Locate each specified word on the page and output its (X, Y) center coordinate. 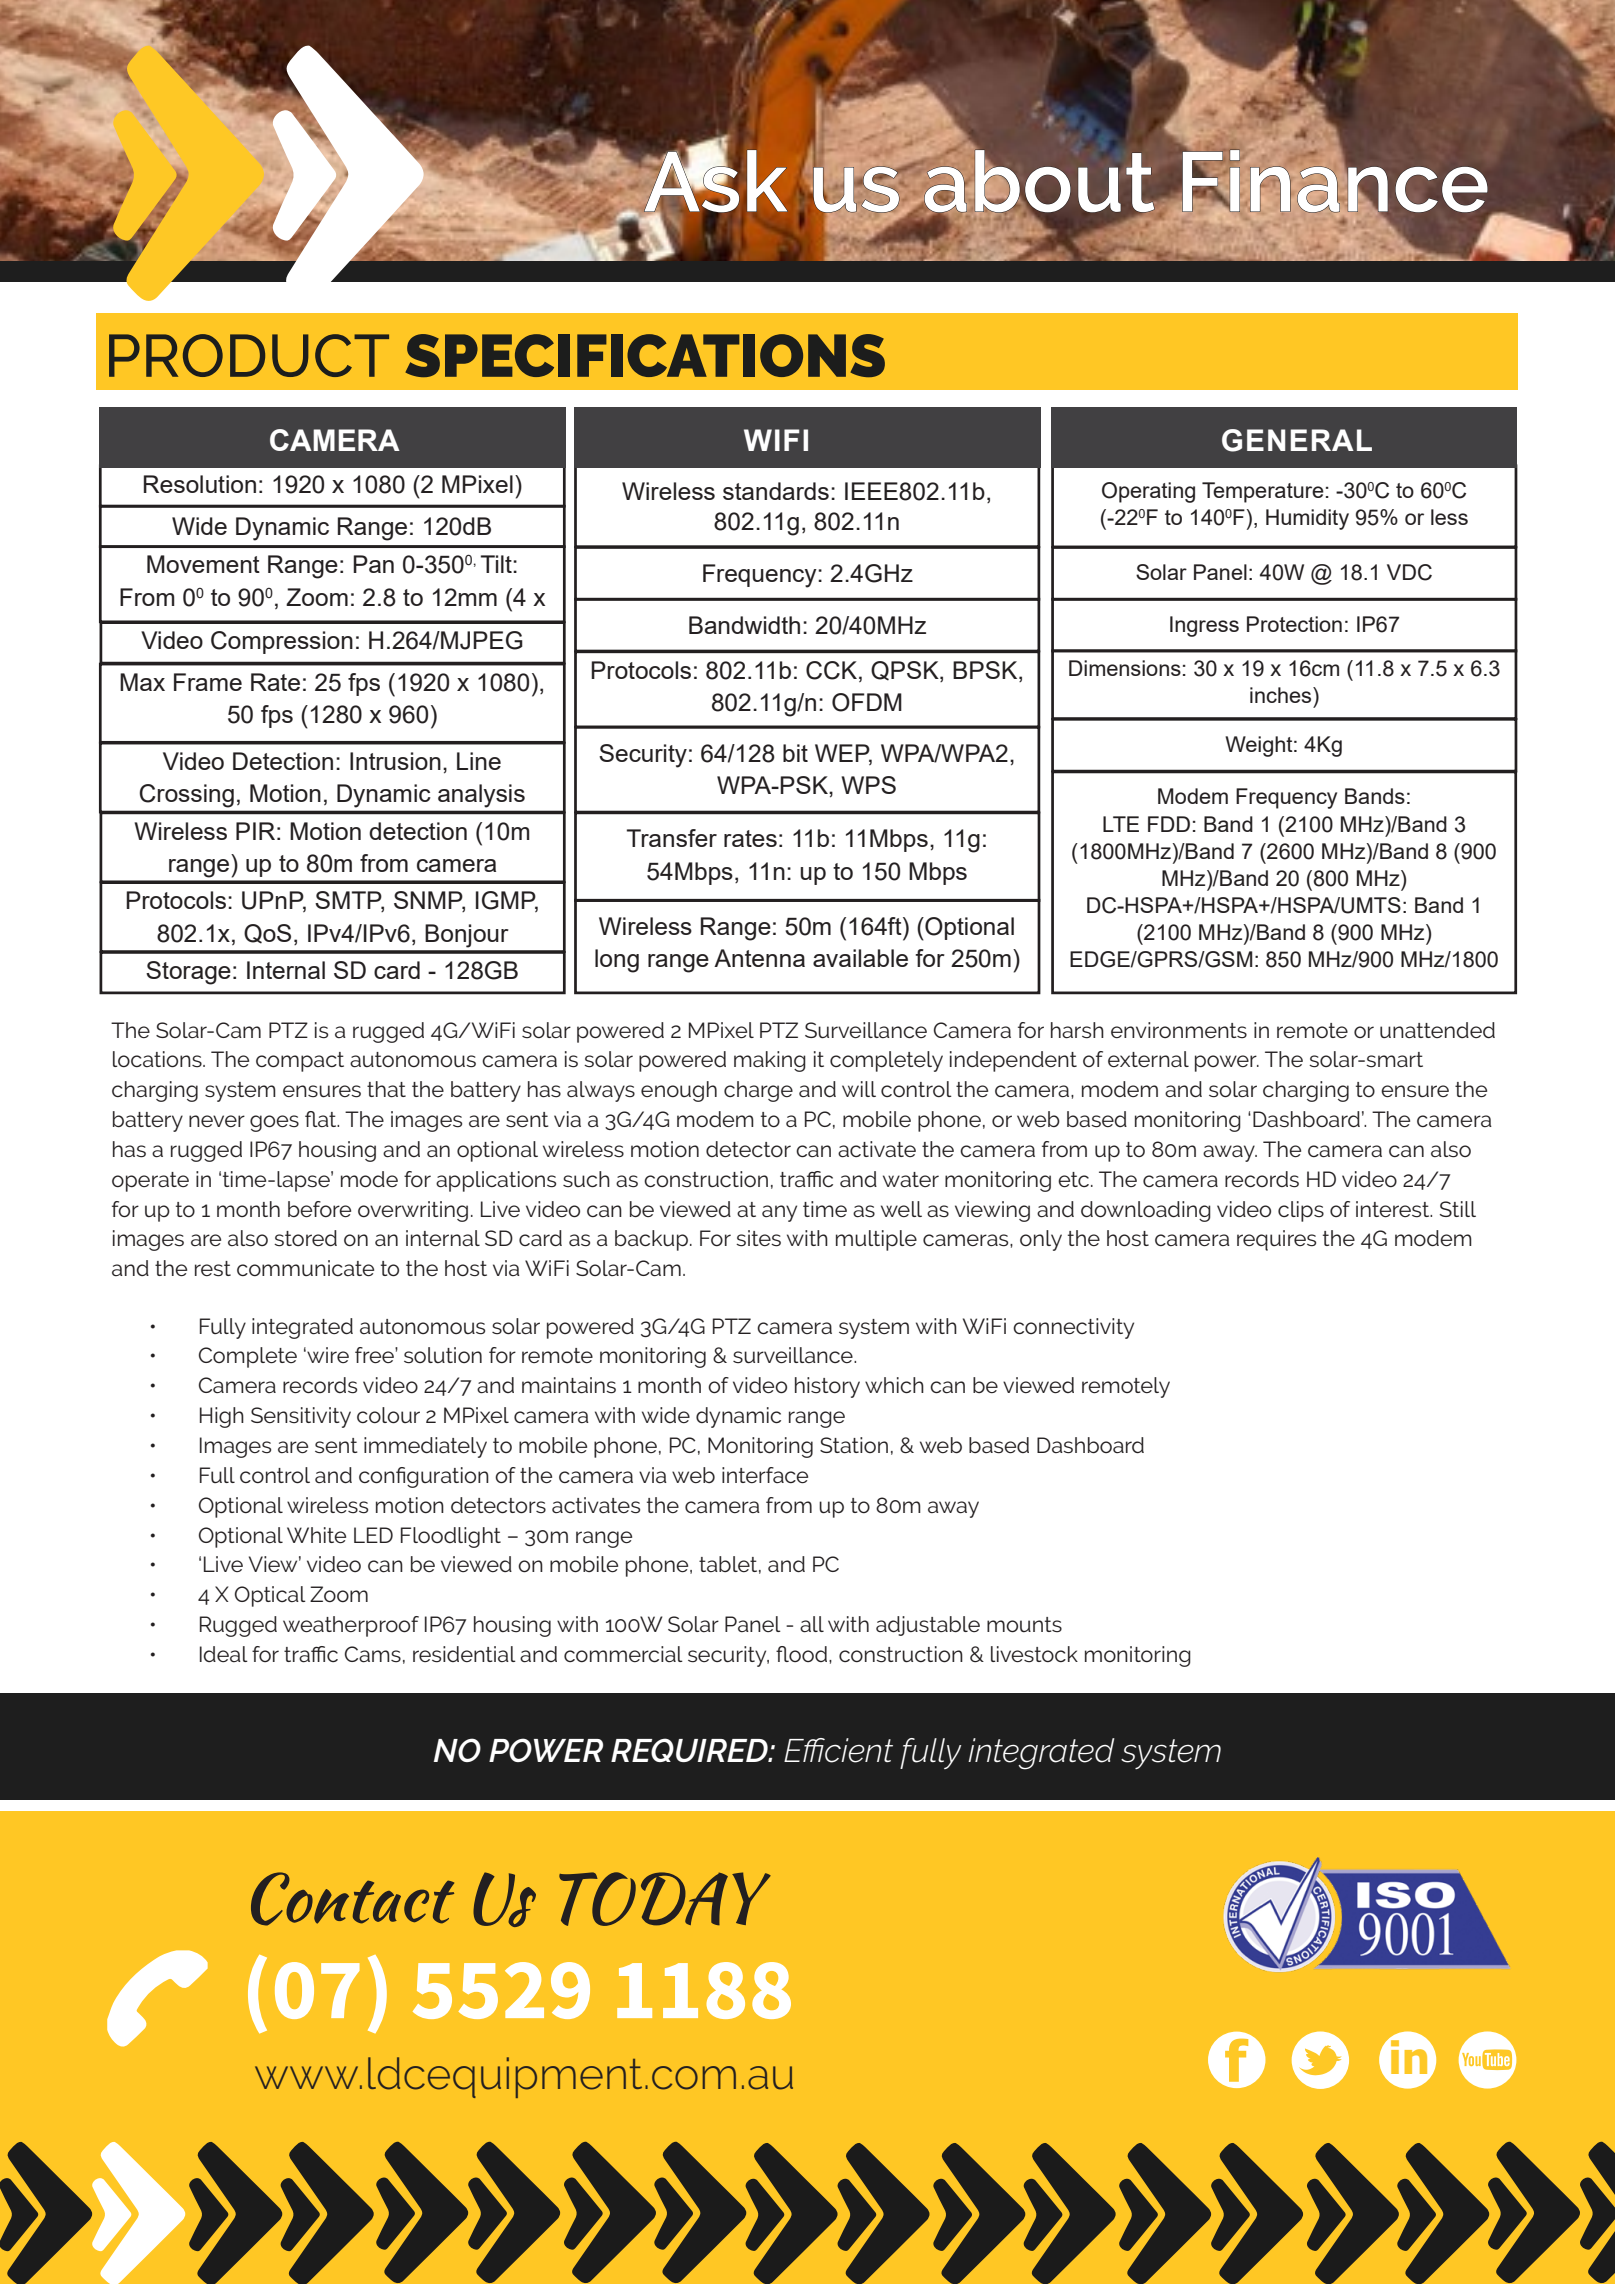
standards (776, 491)
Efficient (838, 1750)
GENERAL (1297, 440)
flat (322, 1119)
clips (1301, 1211)
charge (758, 1091)
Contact (352, 1899)
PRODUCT (249, 355)
